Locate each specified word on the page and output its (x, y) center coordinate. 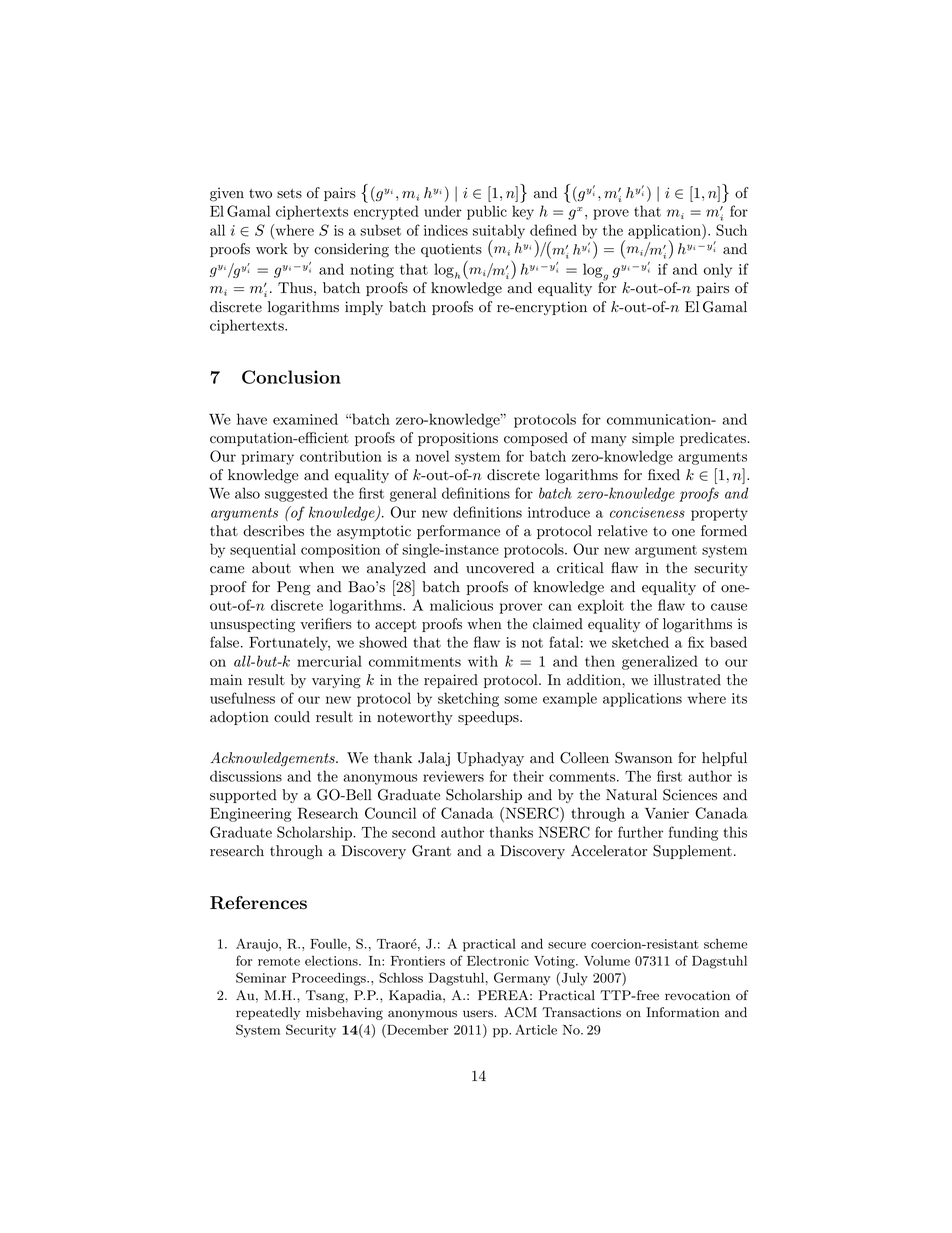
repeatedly (268, 1013)
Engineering (251, 815)
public (487, 212)
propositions (458, 439)
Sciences (690, 795)
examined (305, 419)
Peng (294, 588)
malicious (461, 605)
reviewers (453, 776)
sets (289, 193)
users (478, 1013)
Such (731, 230)
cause (729, 607)
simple (653, 439)
